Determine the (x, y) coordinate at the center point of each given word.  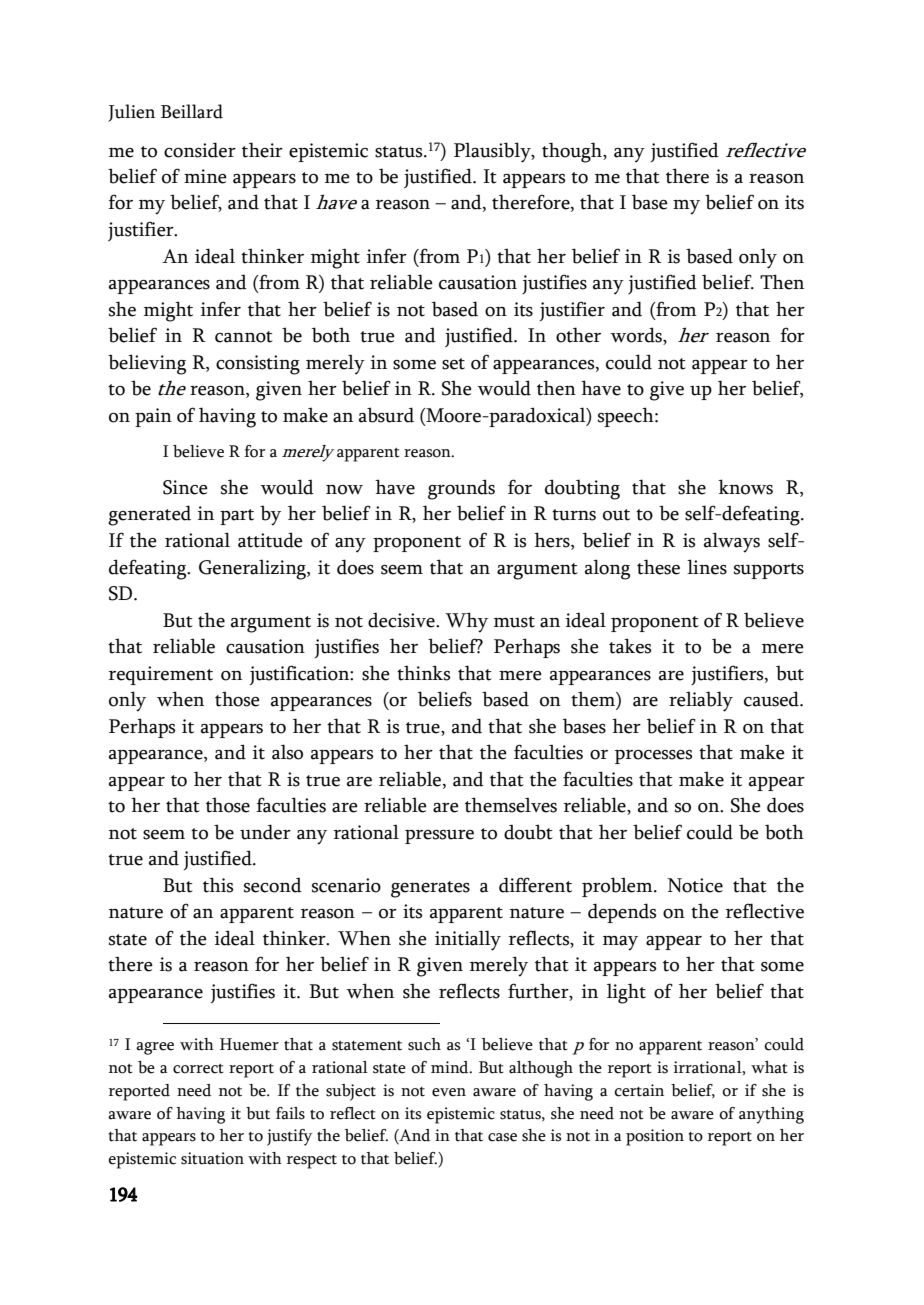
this (218, 885)
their (262, 150)
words (637, 336)
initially (468, 940)
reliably (701, 701)
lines (707, 567)
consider (200, 150)
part (237, 517)
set (453, 364)
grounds (461, 489)
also (287, 752)
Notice (695, 885)
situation (212, 1158)
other (578, 335)
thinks (424, 673)
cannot (244, 337)
